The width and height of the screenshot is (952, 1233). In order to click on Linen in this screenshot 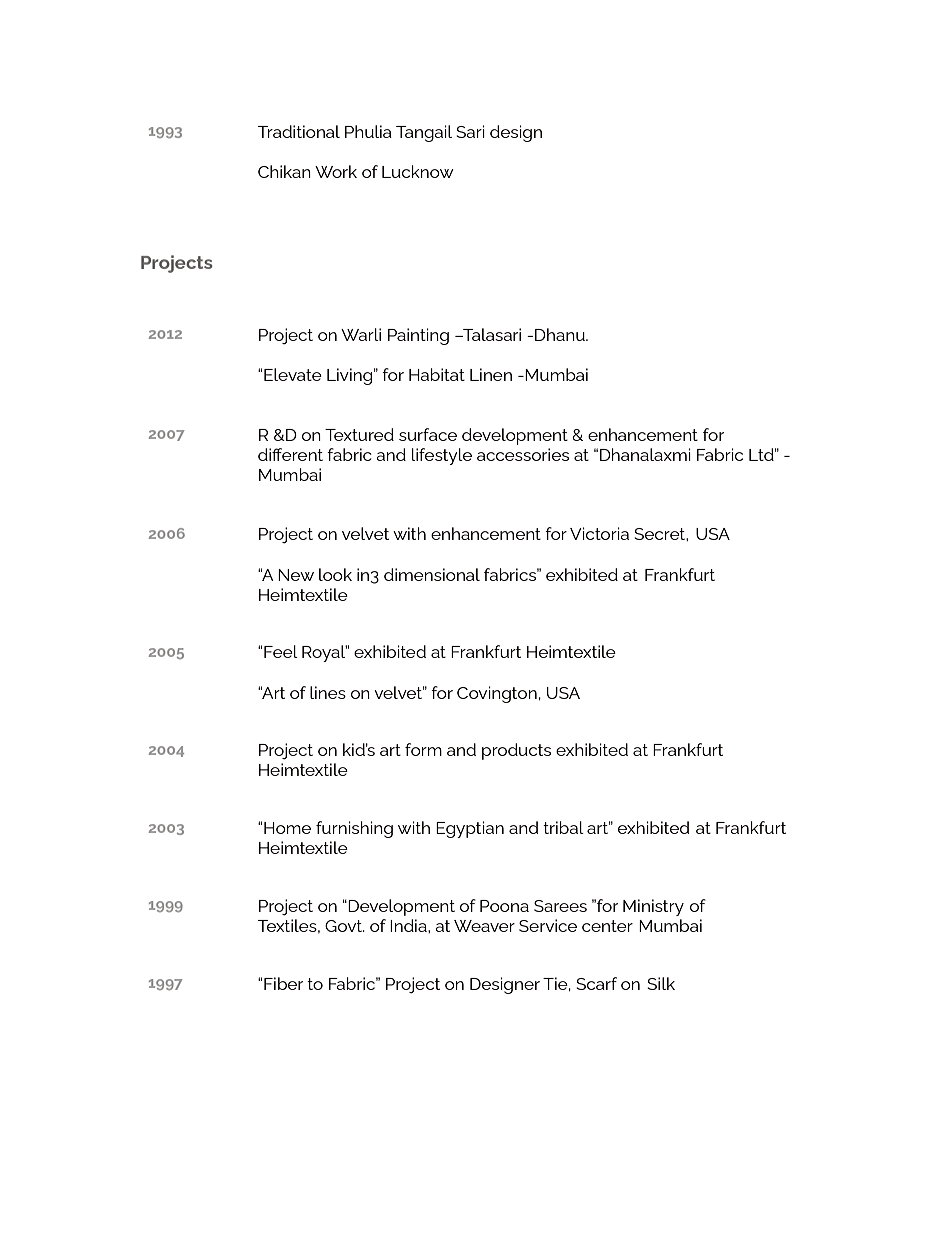, I will do `click(491, 374)`.
